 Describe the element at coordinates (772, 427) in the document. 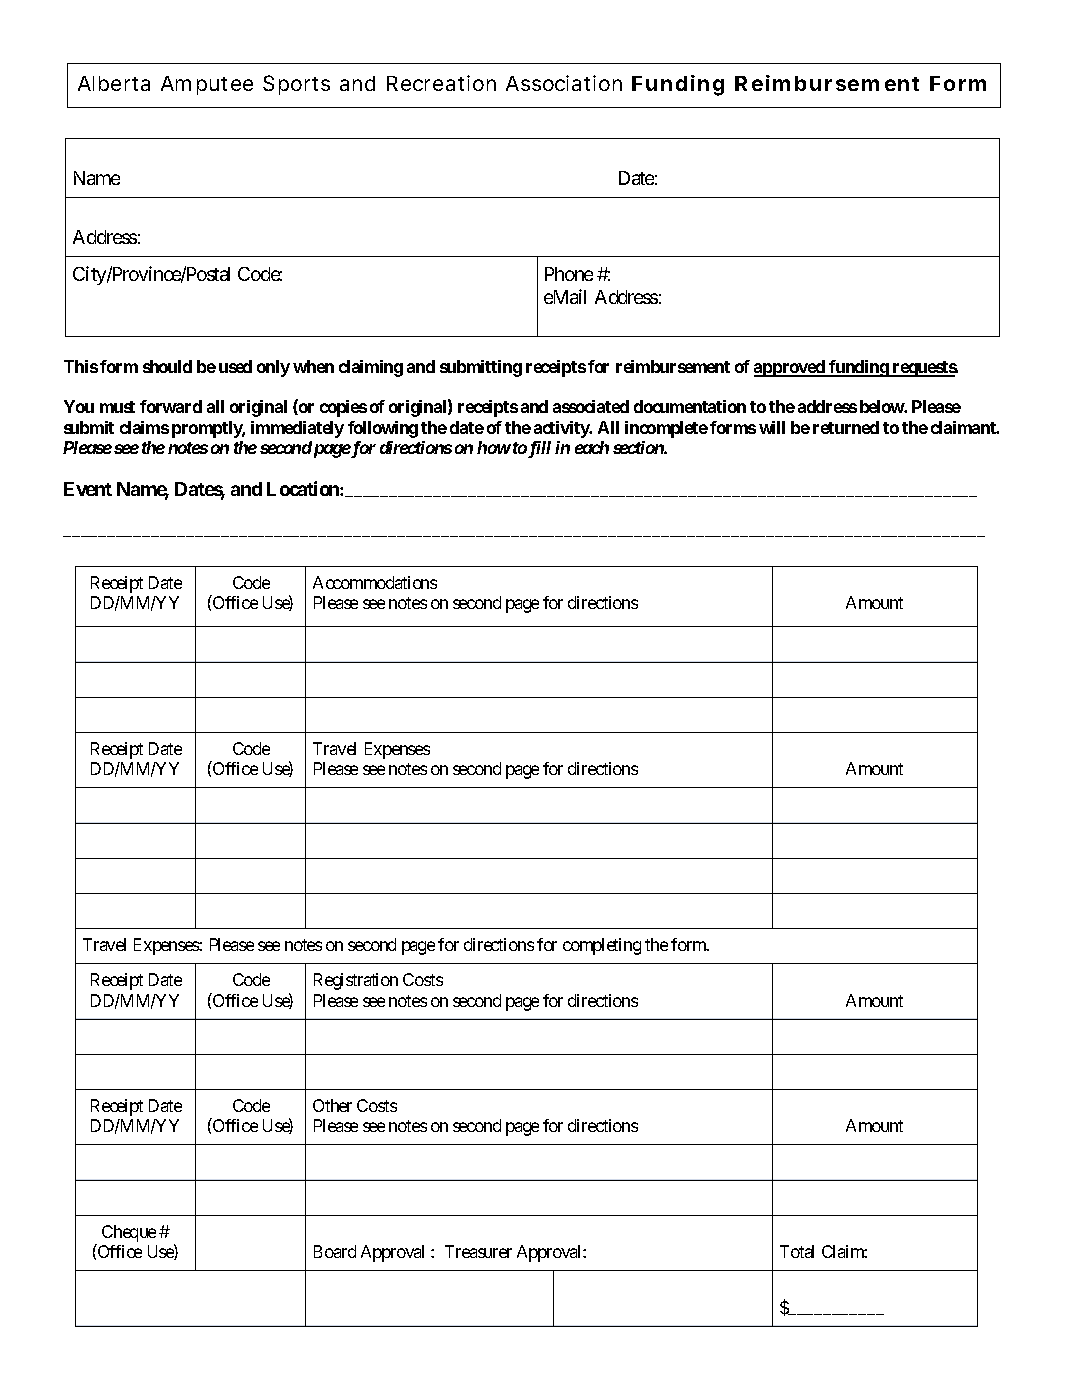

I see `will` at that location.
